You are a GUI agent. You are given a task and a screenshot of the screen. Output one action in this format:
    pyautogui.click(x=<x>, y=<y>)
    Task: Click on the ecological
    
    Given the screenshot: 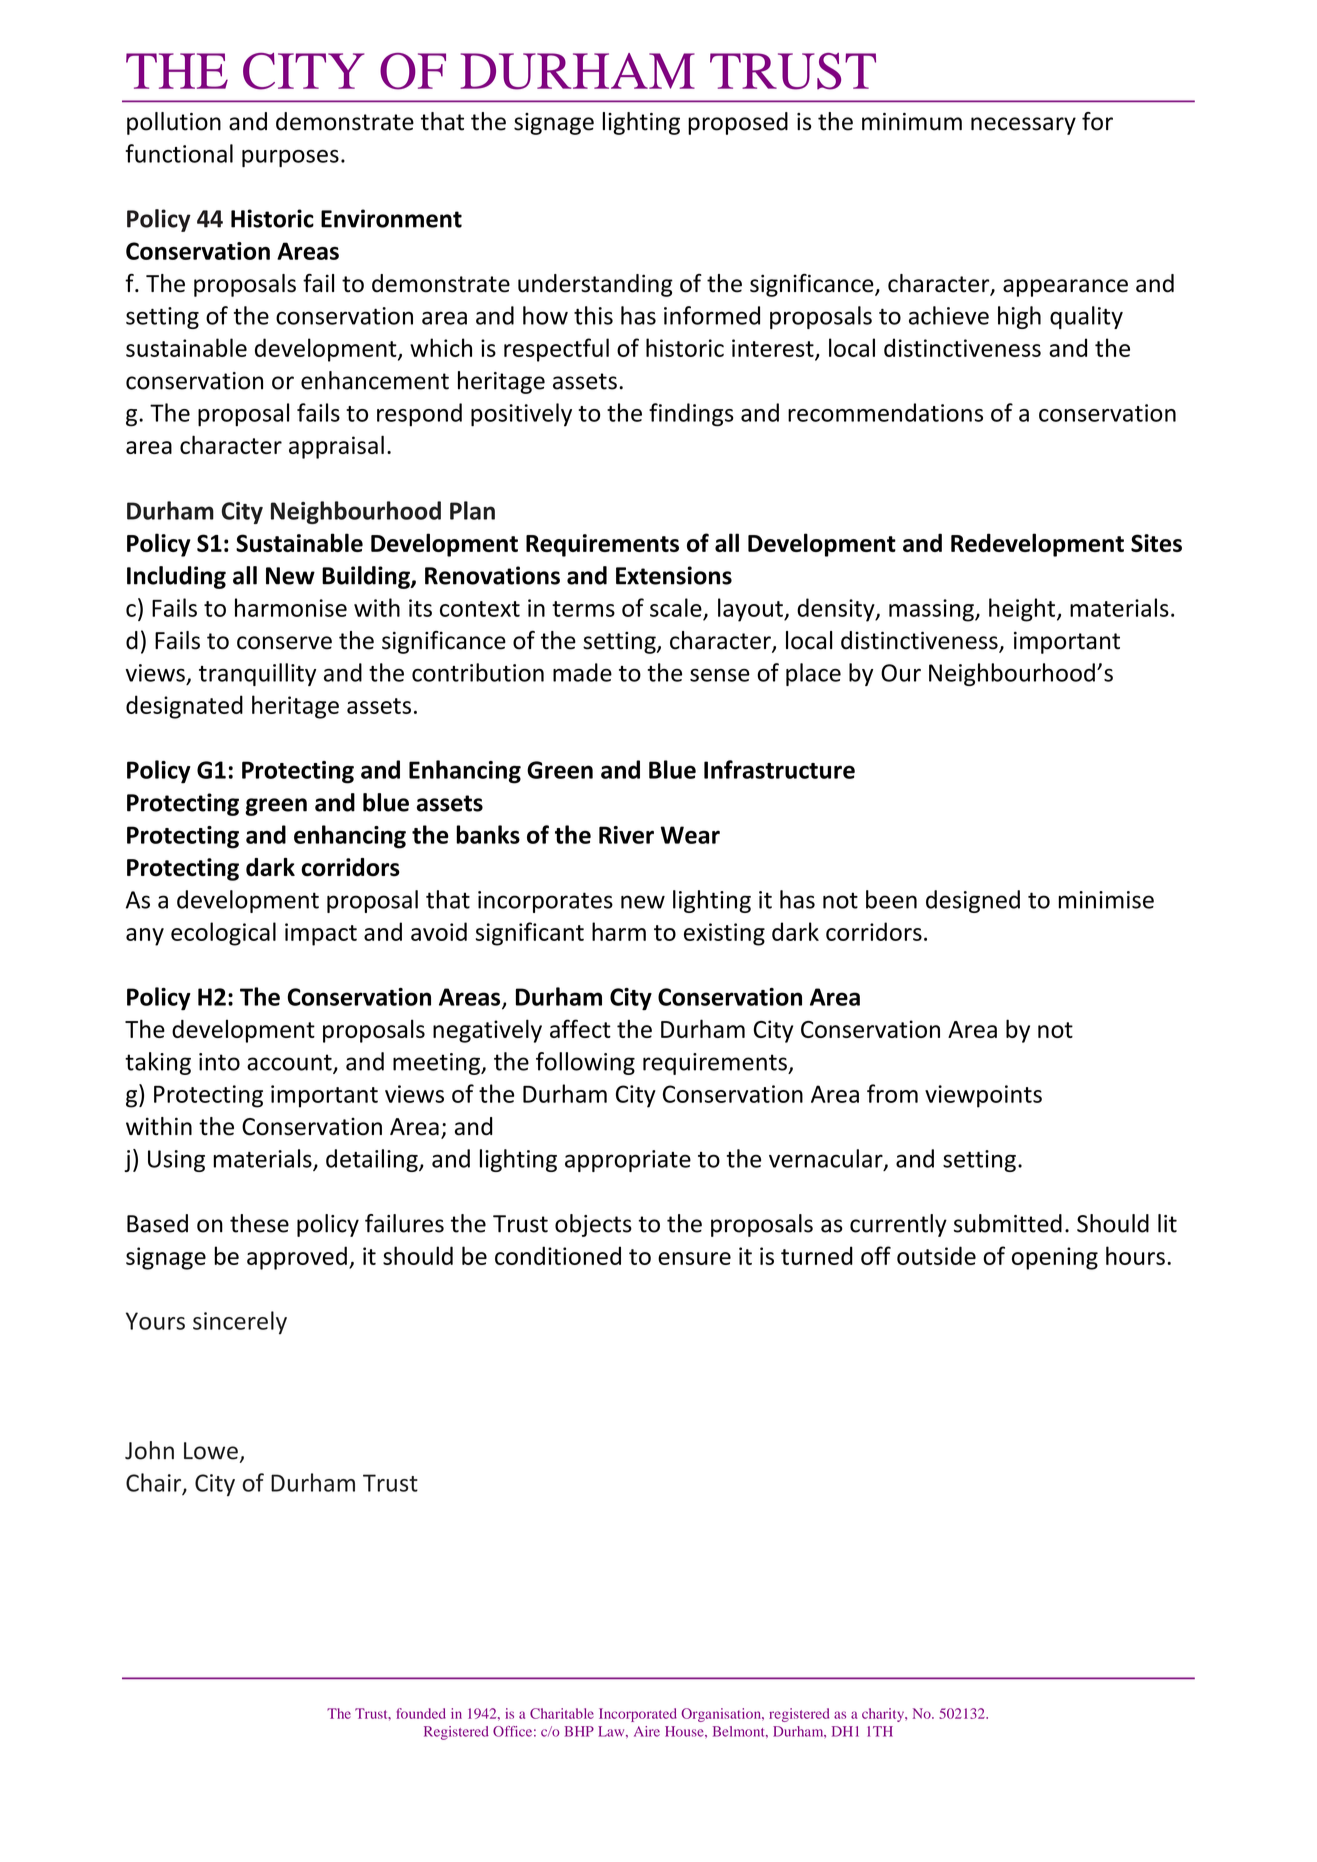 What is the action you would take?
    pyautogui.click(x=223, y=934)
